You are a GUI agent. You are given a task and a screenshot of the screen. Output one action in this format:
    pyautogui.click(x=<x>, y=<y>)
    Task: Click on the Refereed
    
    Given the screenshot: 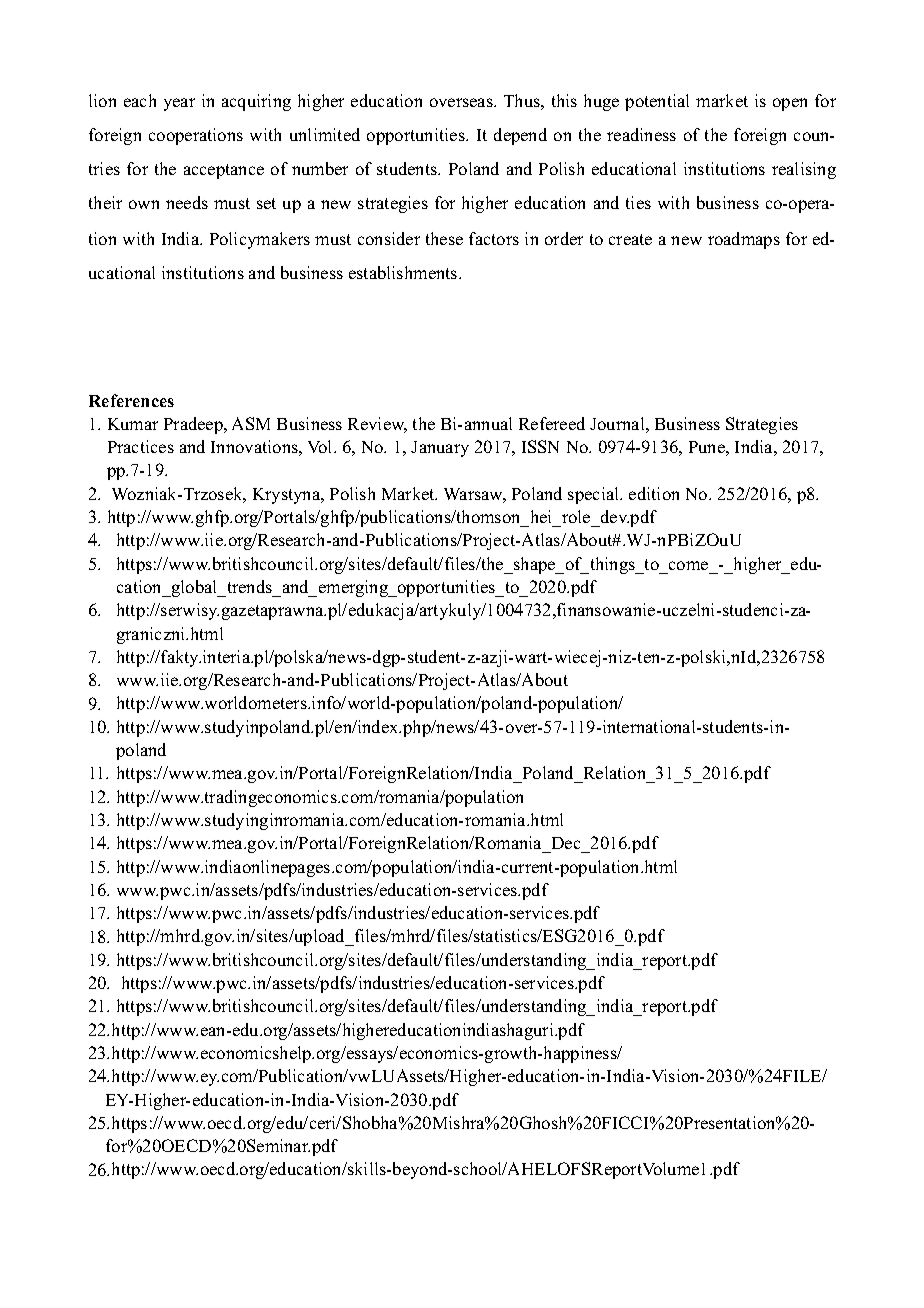 What is the action you would take?
    pyautogui.click(x=552, y=423)
